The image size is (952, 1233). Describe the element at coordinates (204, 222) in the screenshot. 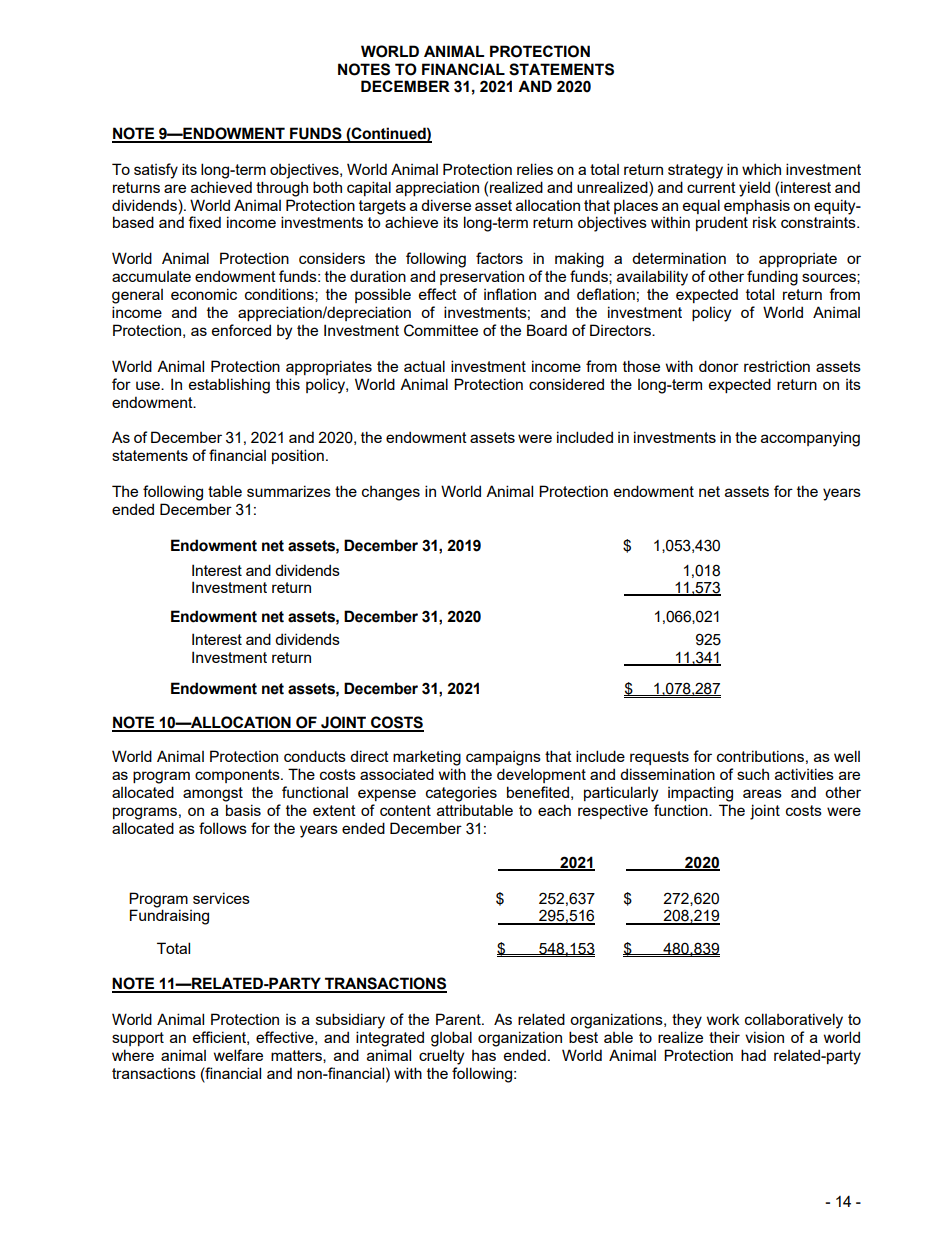

I see `fixed` at that location.
